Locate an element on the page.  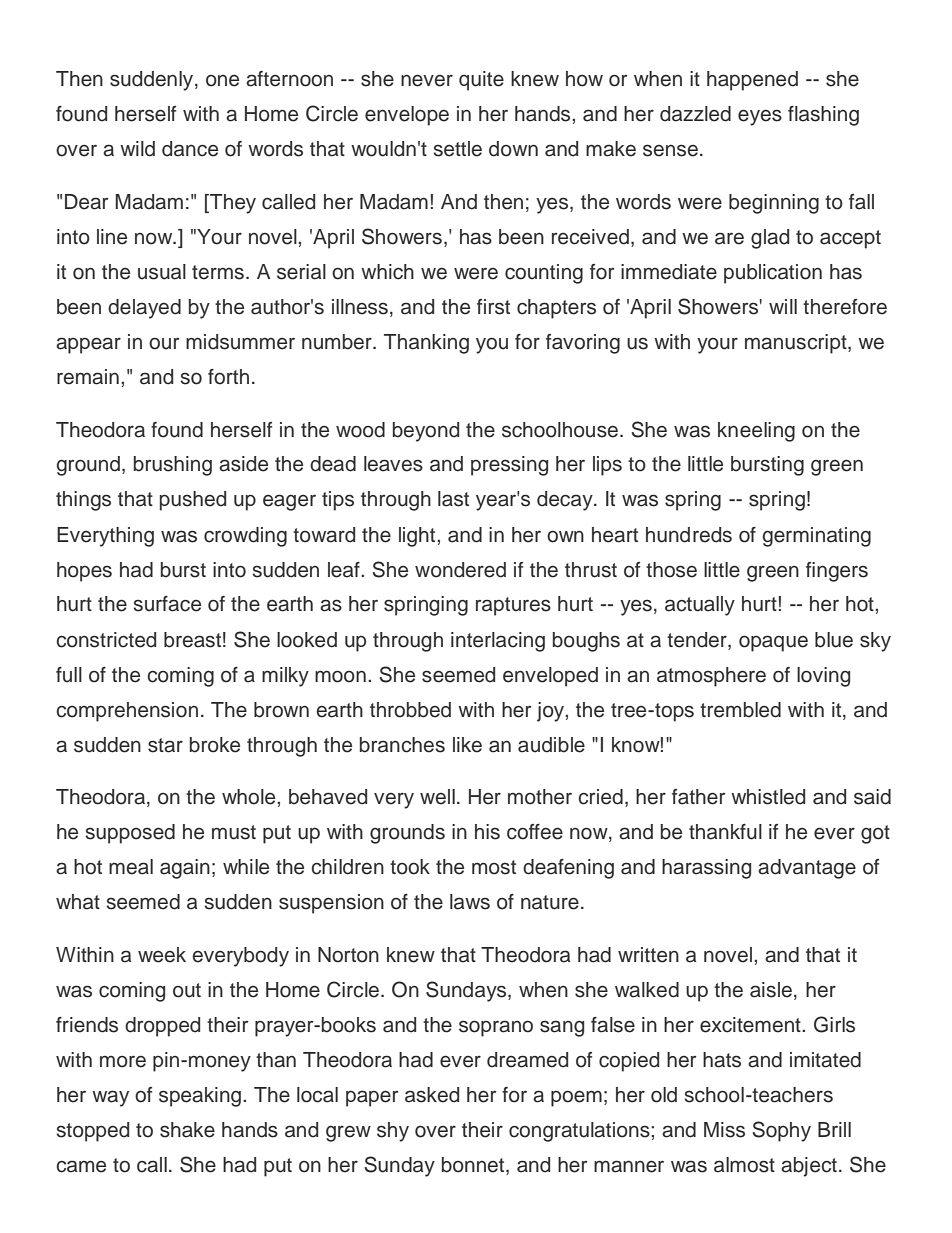
asked is located at coordinates (432, 1095).
